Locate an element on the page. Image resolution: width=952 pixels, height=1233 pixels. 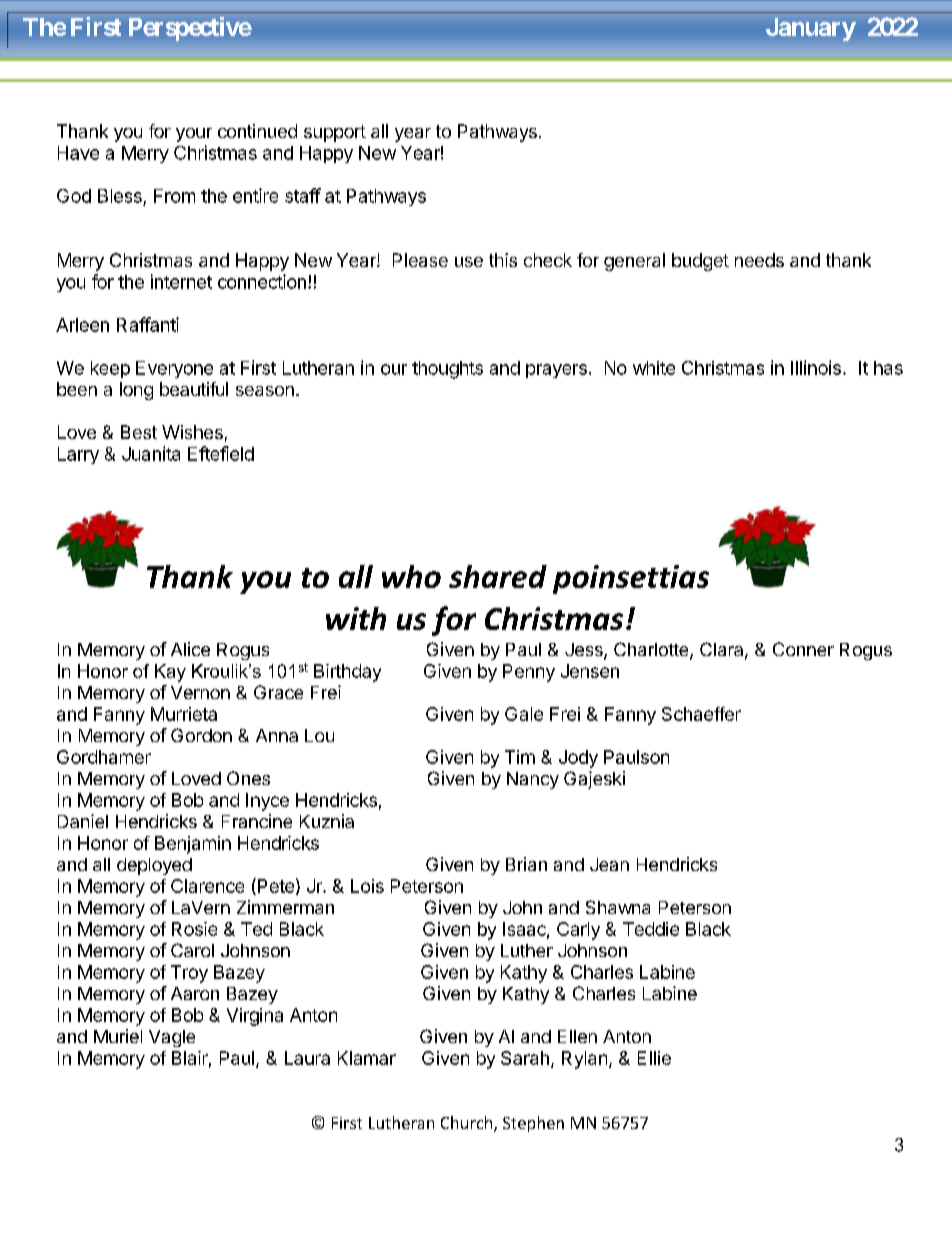
internet is located at coordinates (181, 281).
